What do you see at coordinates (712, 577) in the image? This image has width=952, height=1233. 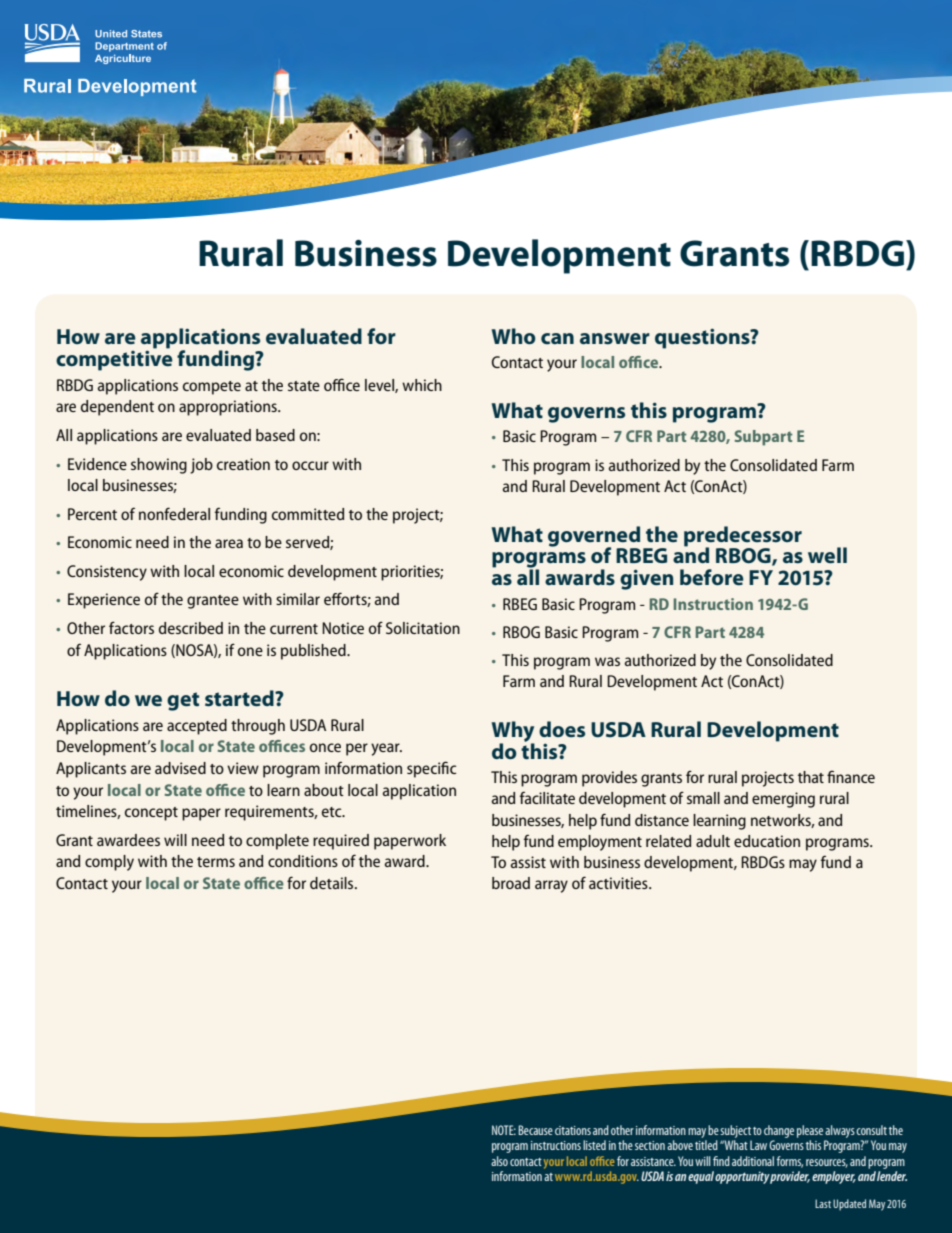 I see `before` at bounding box center [712, 577].
